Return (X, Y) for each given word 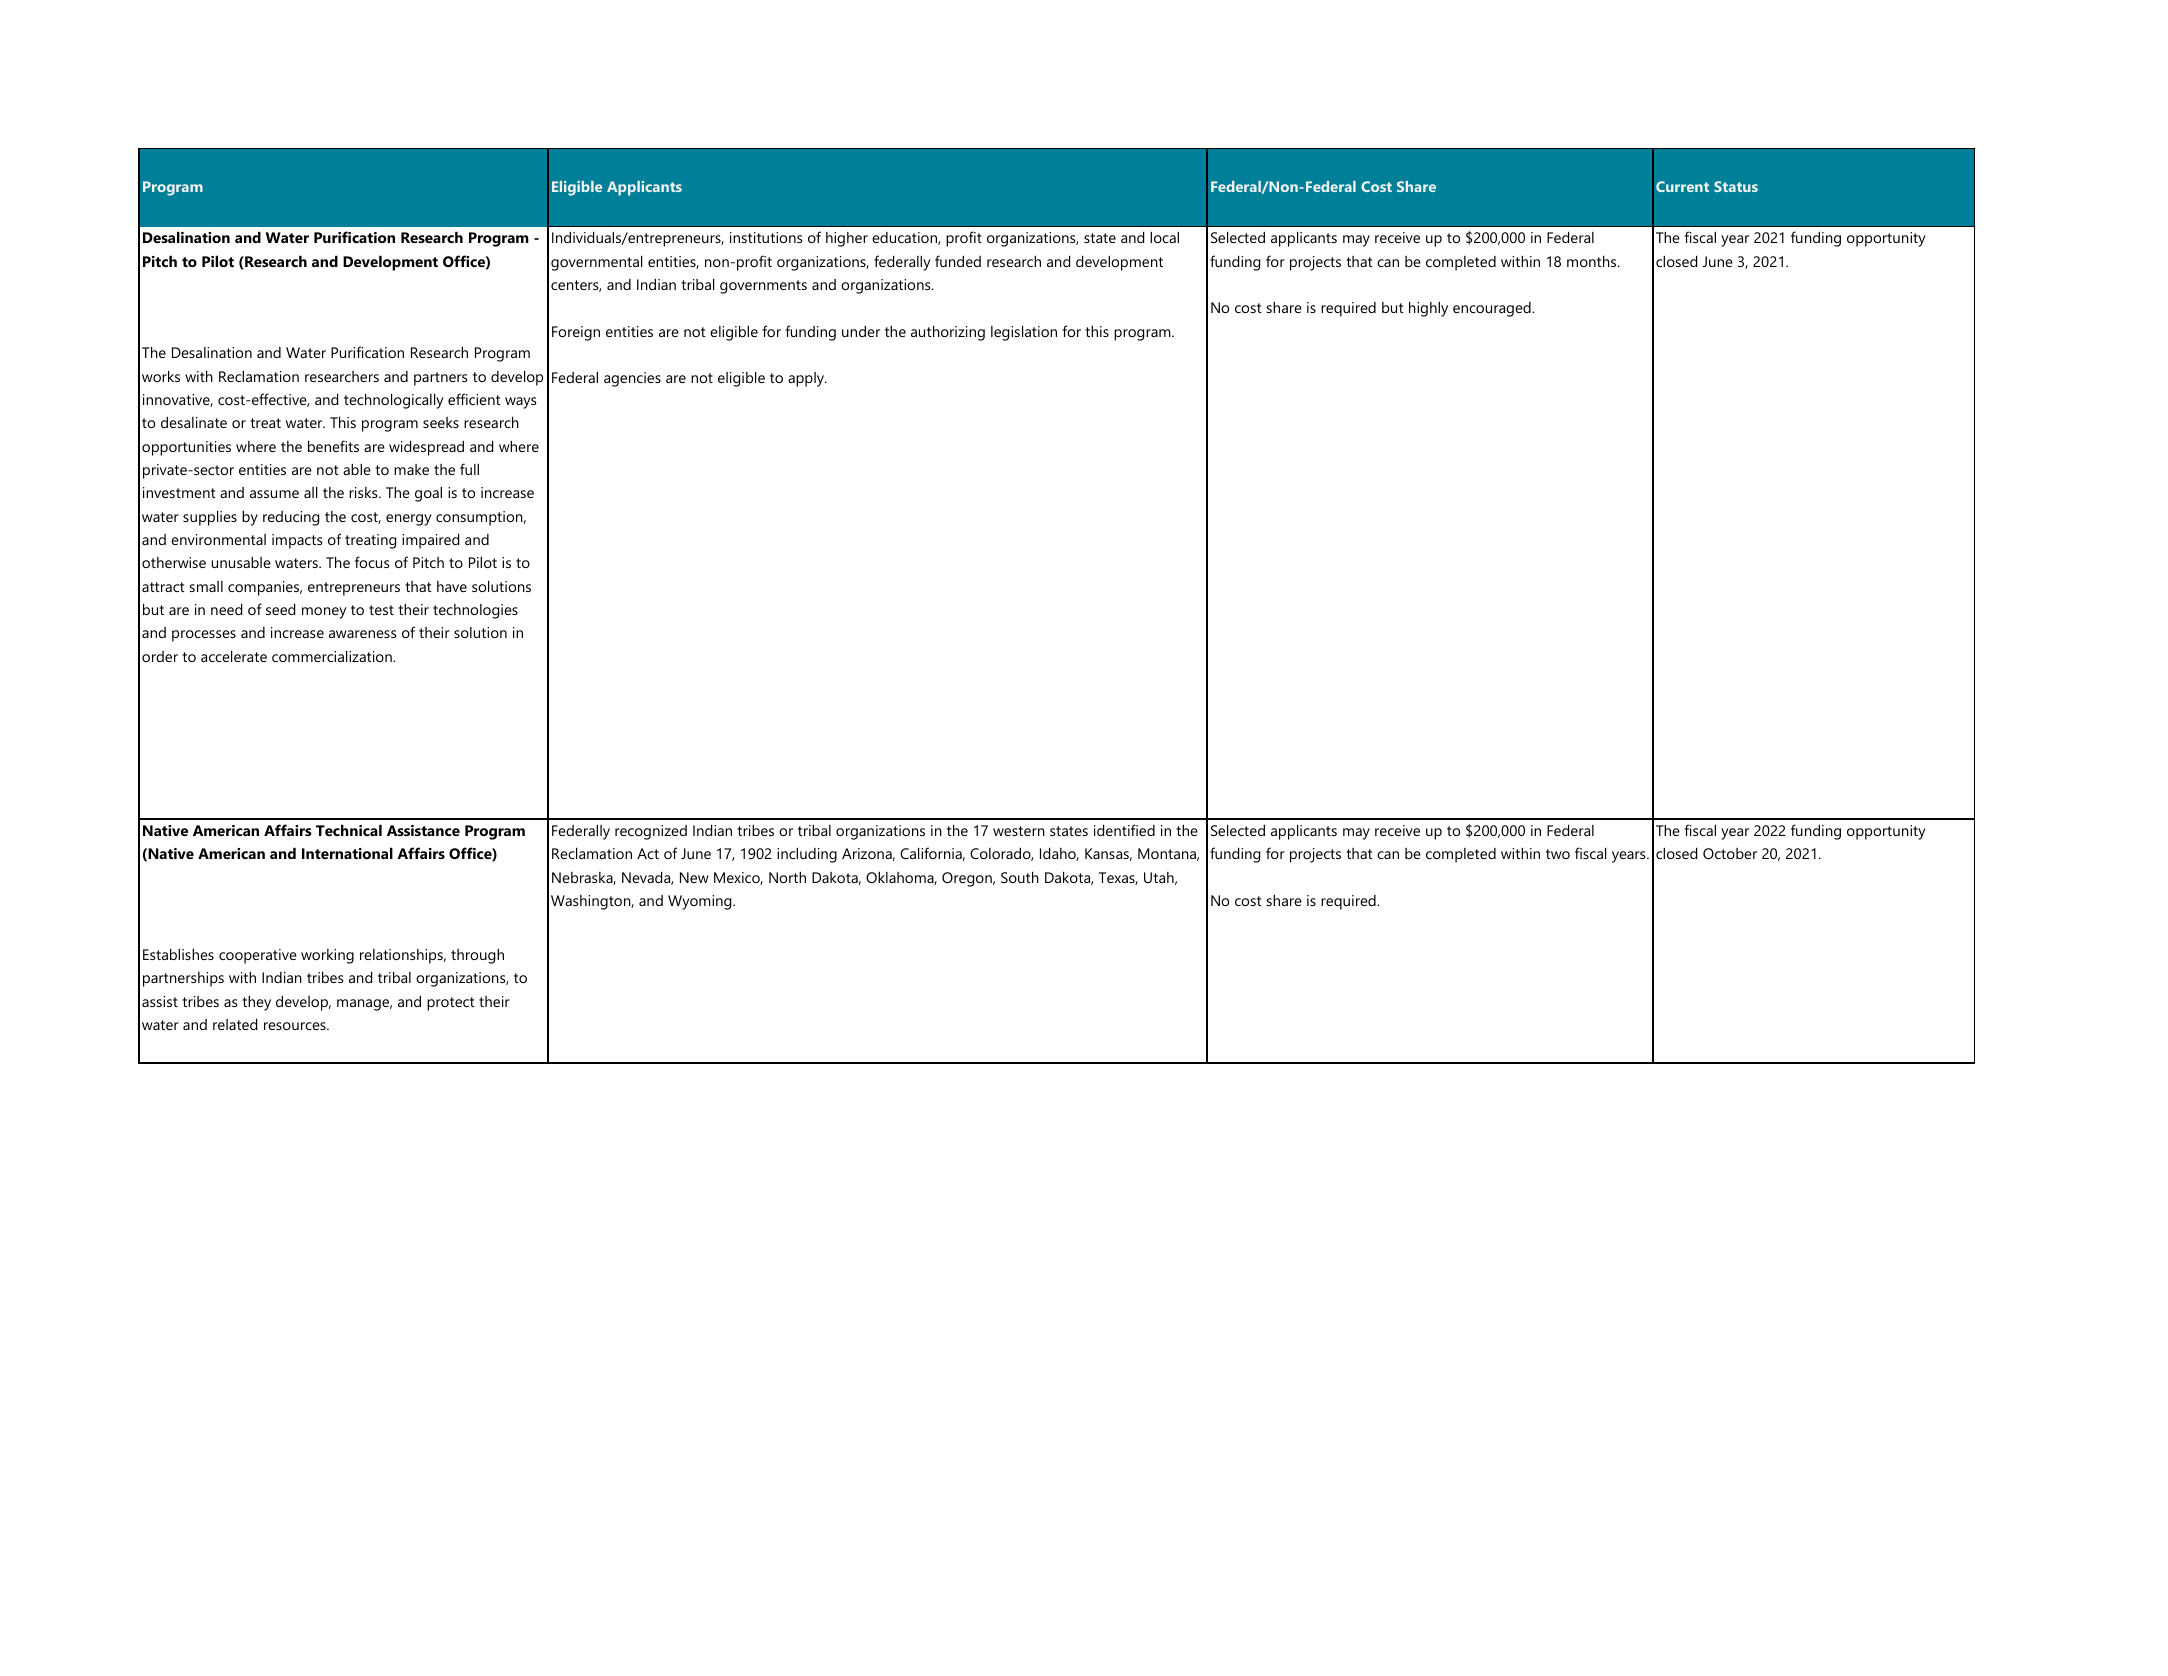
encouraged (1493, 309)
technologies (475, 611)
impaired (430, 541)
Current (1682, 186)
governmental (596, 263)
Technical (349, 830)
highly (1428, 309)
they (256, 1003)
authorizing (948, 333)
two (1558, 854)
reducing (291, 518)
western (1019, 831)
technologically (394, 401)
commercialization (333, 656)
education (905, 238)
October (1730, 853)
